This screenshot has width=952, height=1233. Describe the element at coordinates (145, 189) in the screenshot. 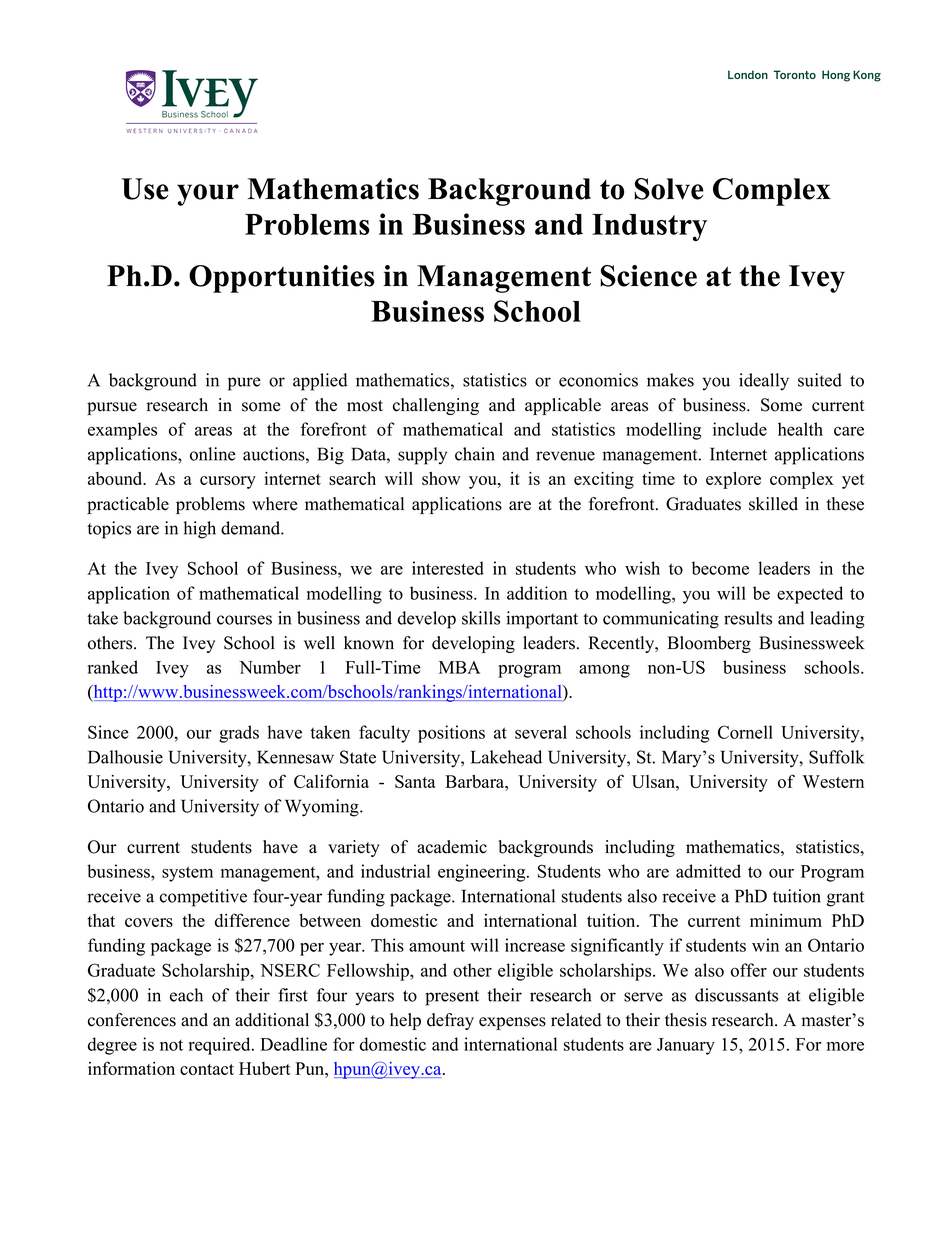

I see `Use` at that location.
